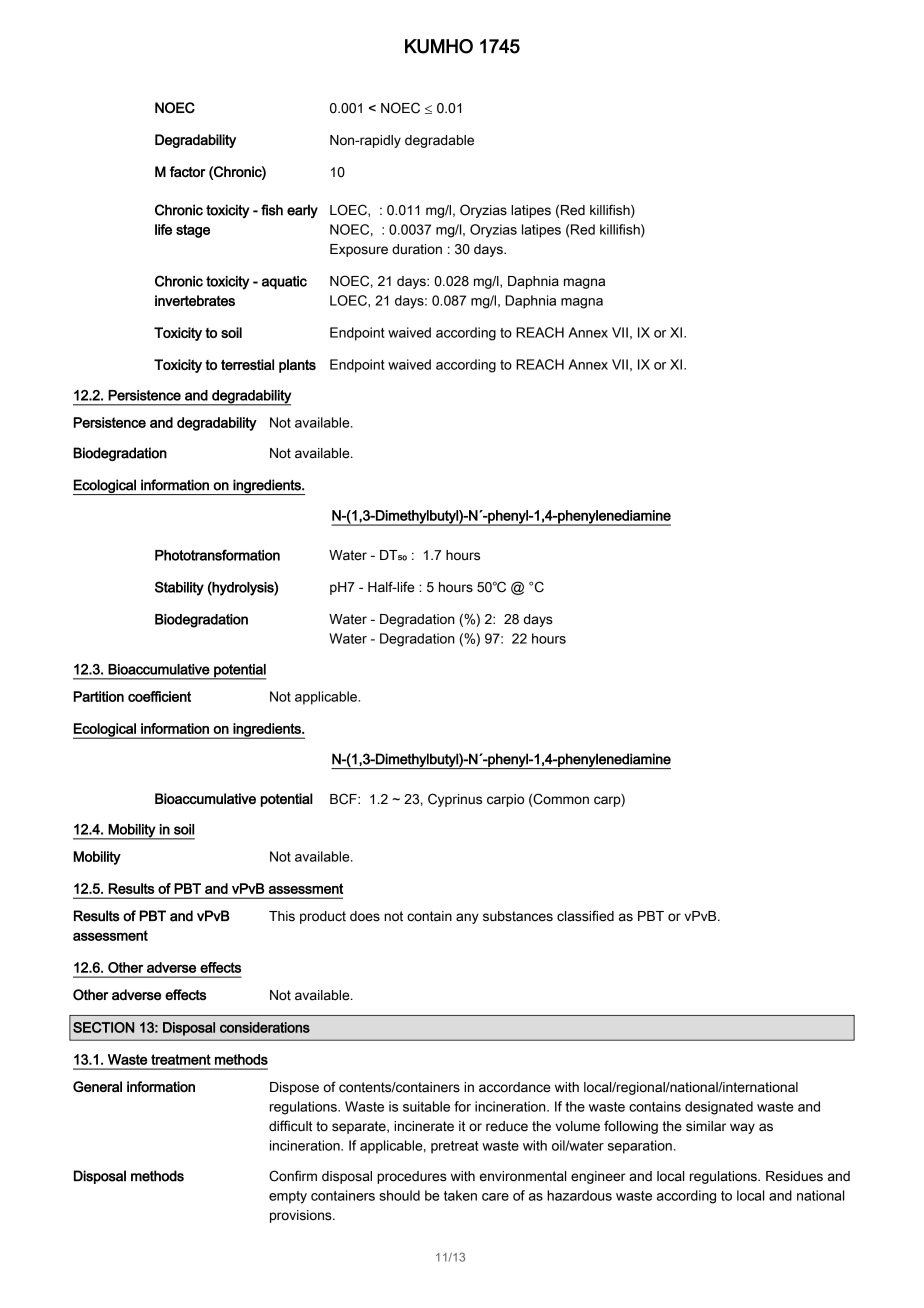 The height and width of the image is (1308, 924). I want to click on any, so click(467, 918).
